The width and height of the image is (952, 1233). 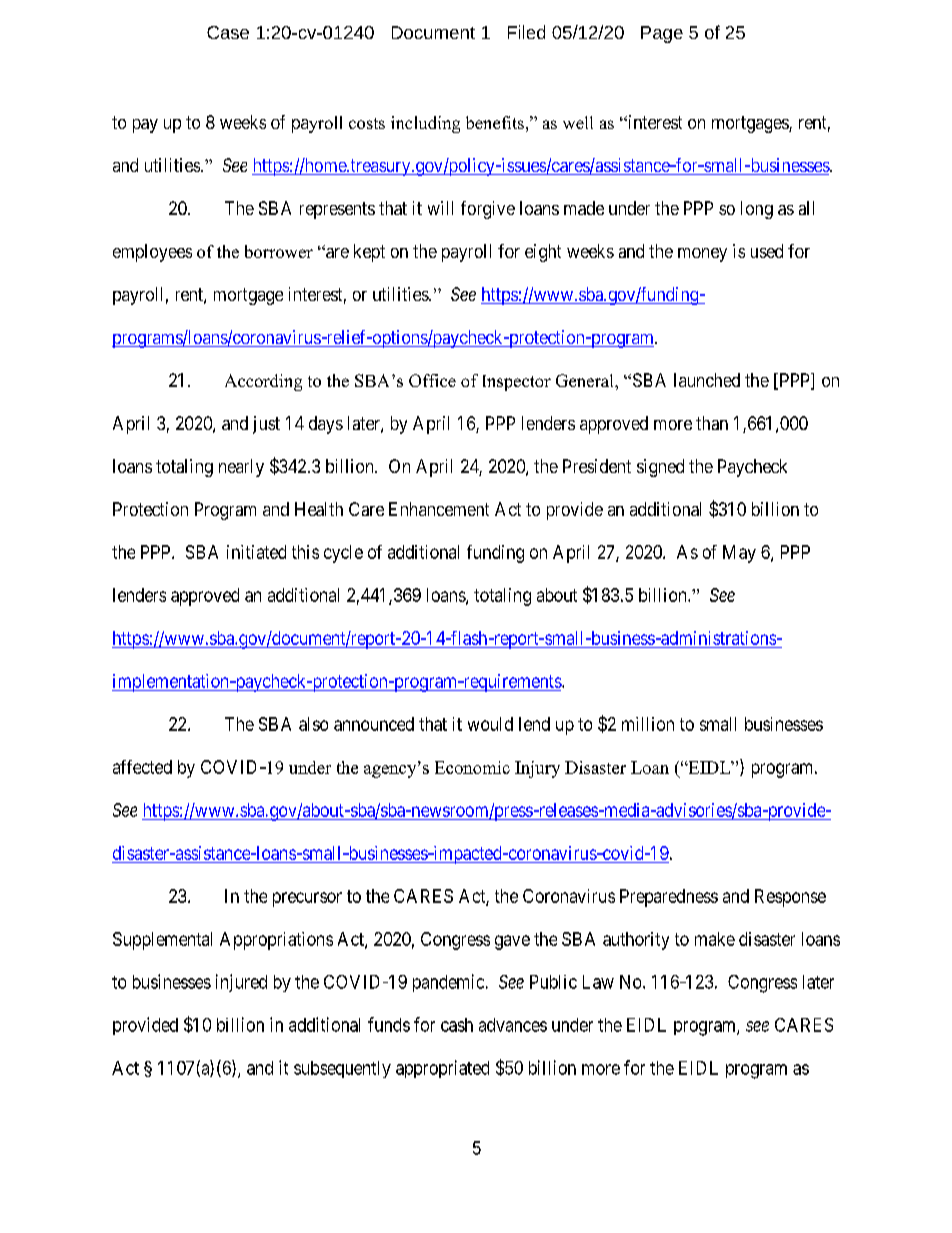 What do you see at coordinates (526, 32) in the image?
I see `Filed` at bounding box center [526, 32].
